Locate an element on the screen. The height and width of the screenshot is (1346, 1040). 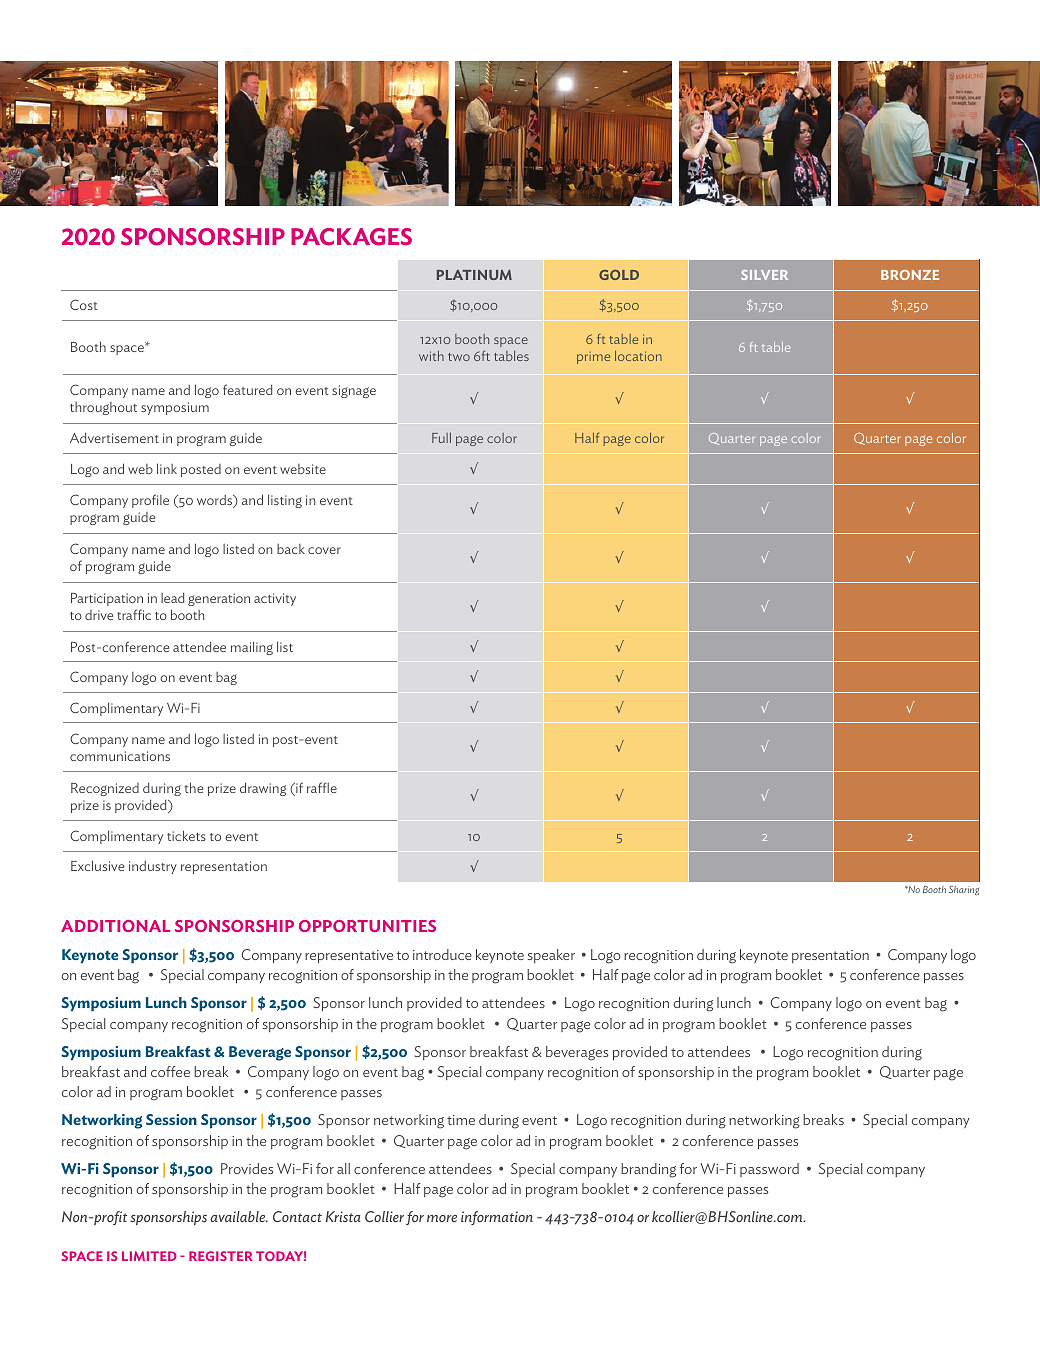
information is located at coordinates (497, 1218).
